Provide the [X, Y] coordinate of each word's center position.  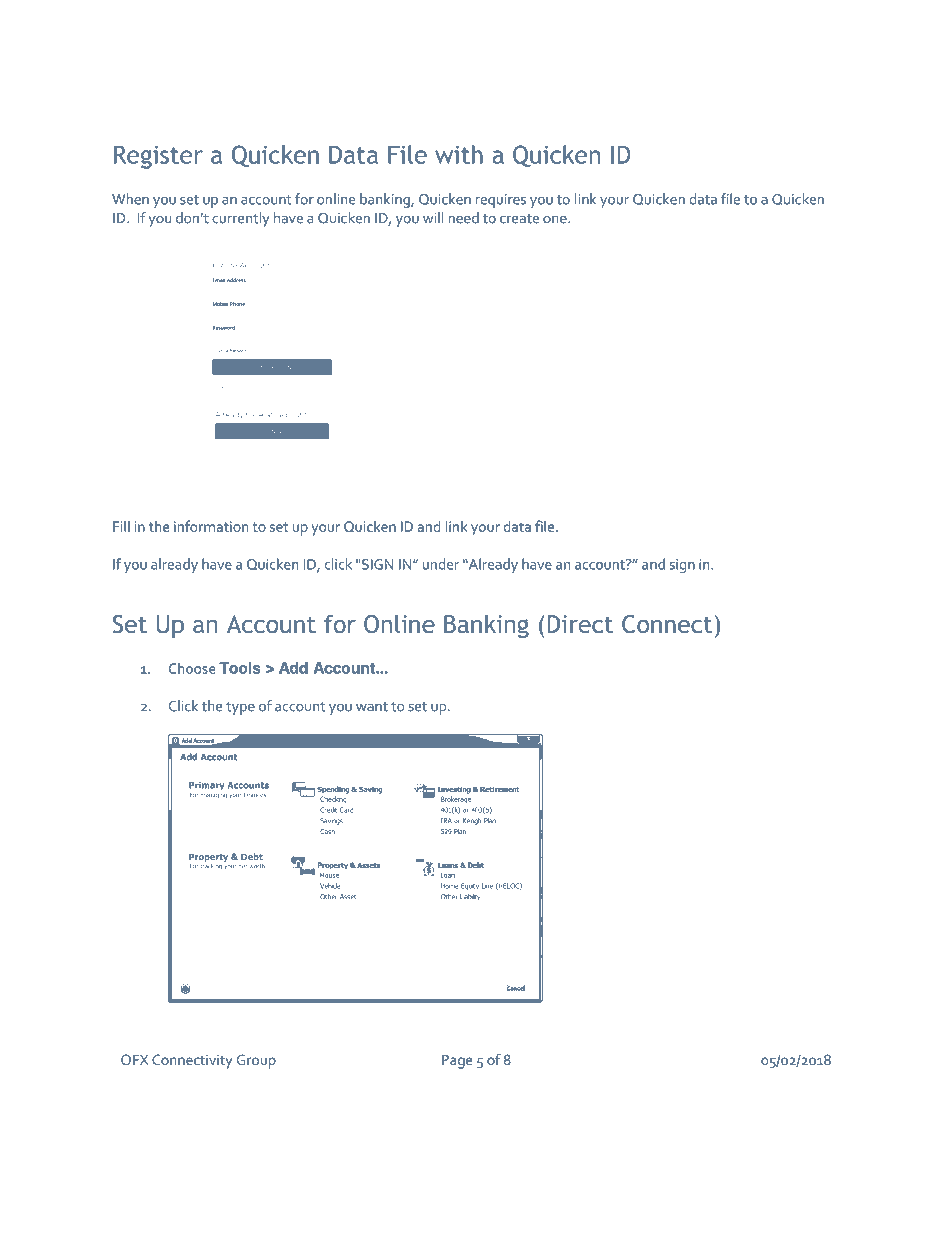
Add [293, 668]
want [372, 707]
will [433, 217]
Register [158, 157]
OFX [135, 1059]
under [441, 564]
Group [256, 1061]
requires [501, 201]
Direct [580, 624]
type [240, 708]
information [211, 526]
